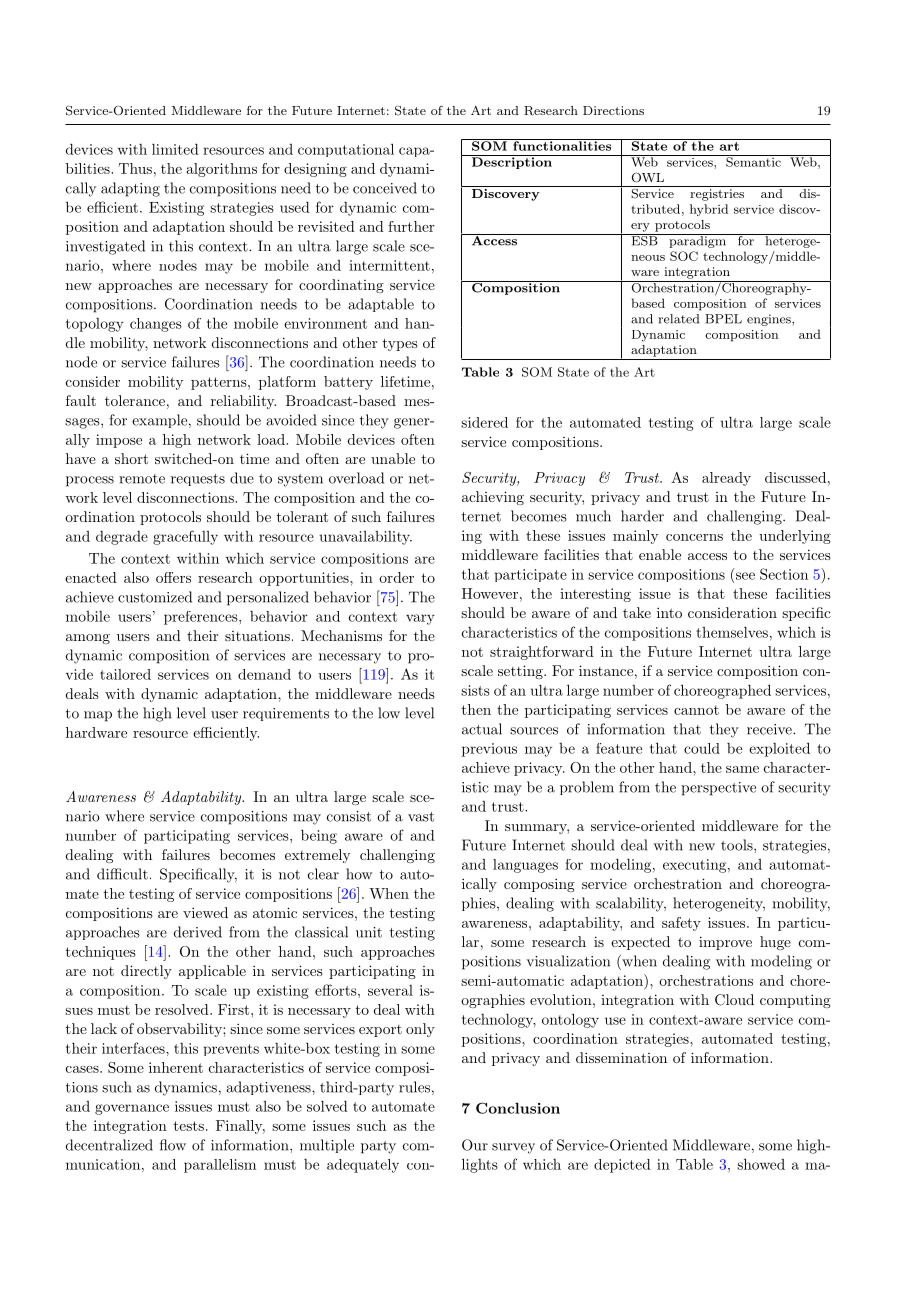  Describe the element at coordinates (421, 817) in the page. I see `vast` at that location.
